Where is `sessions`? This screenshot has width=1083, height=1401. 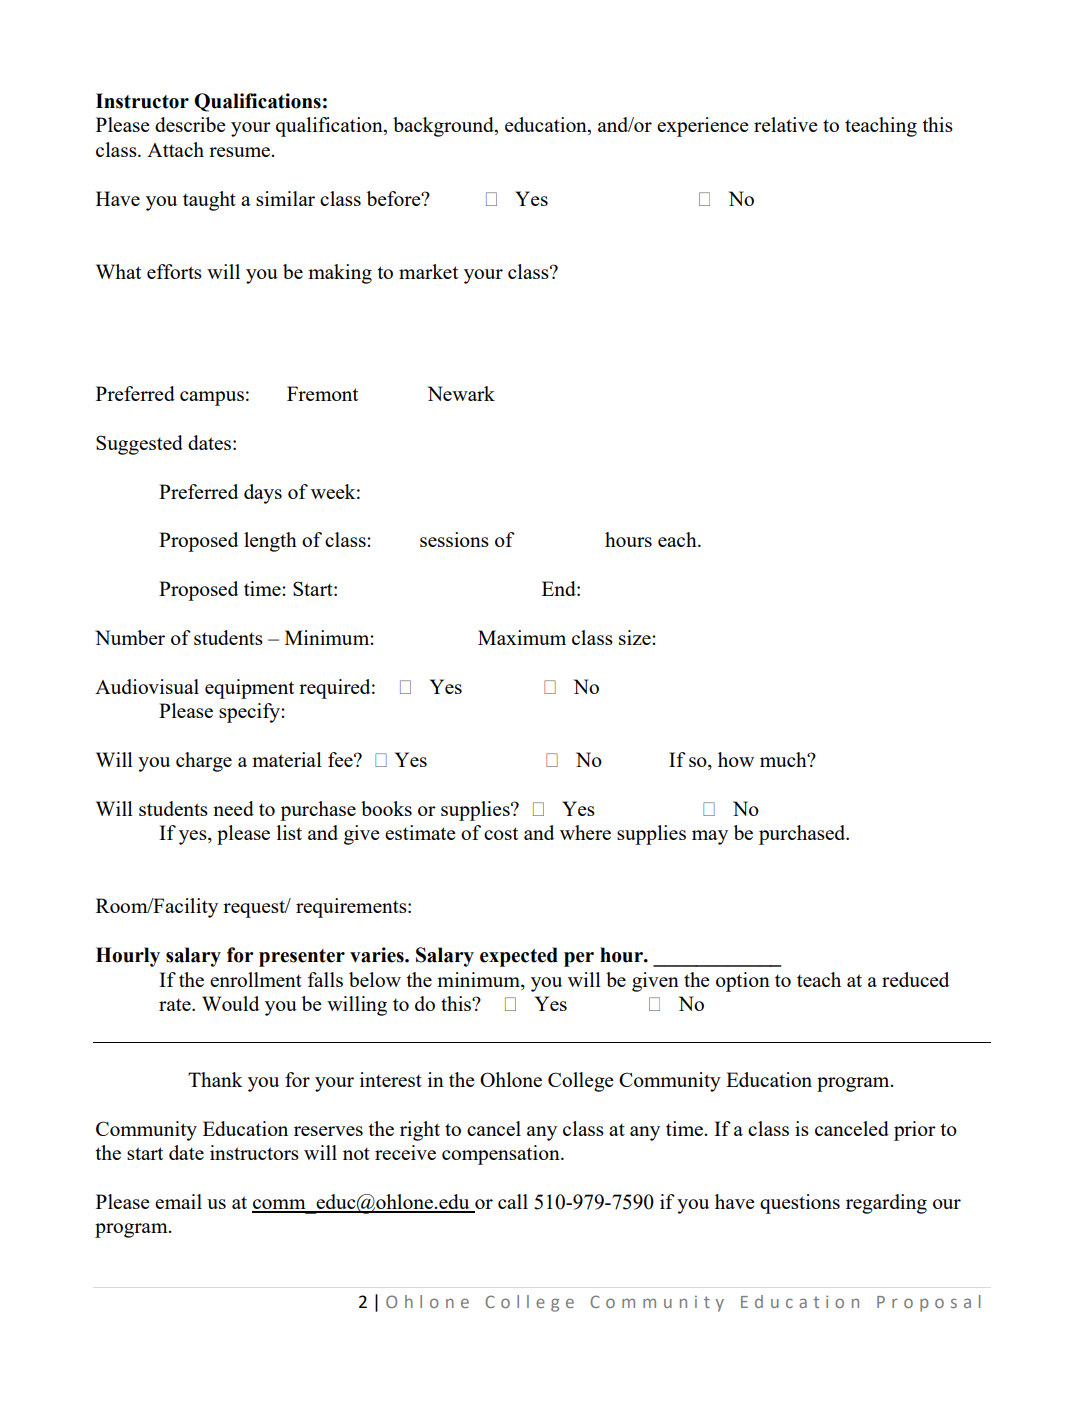
sessions is located at coordinates (454, 539).
